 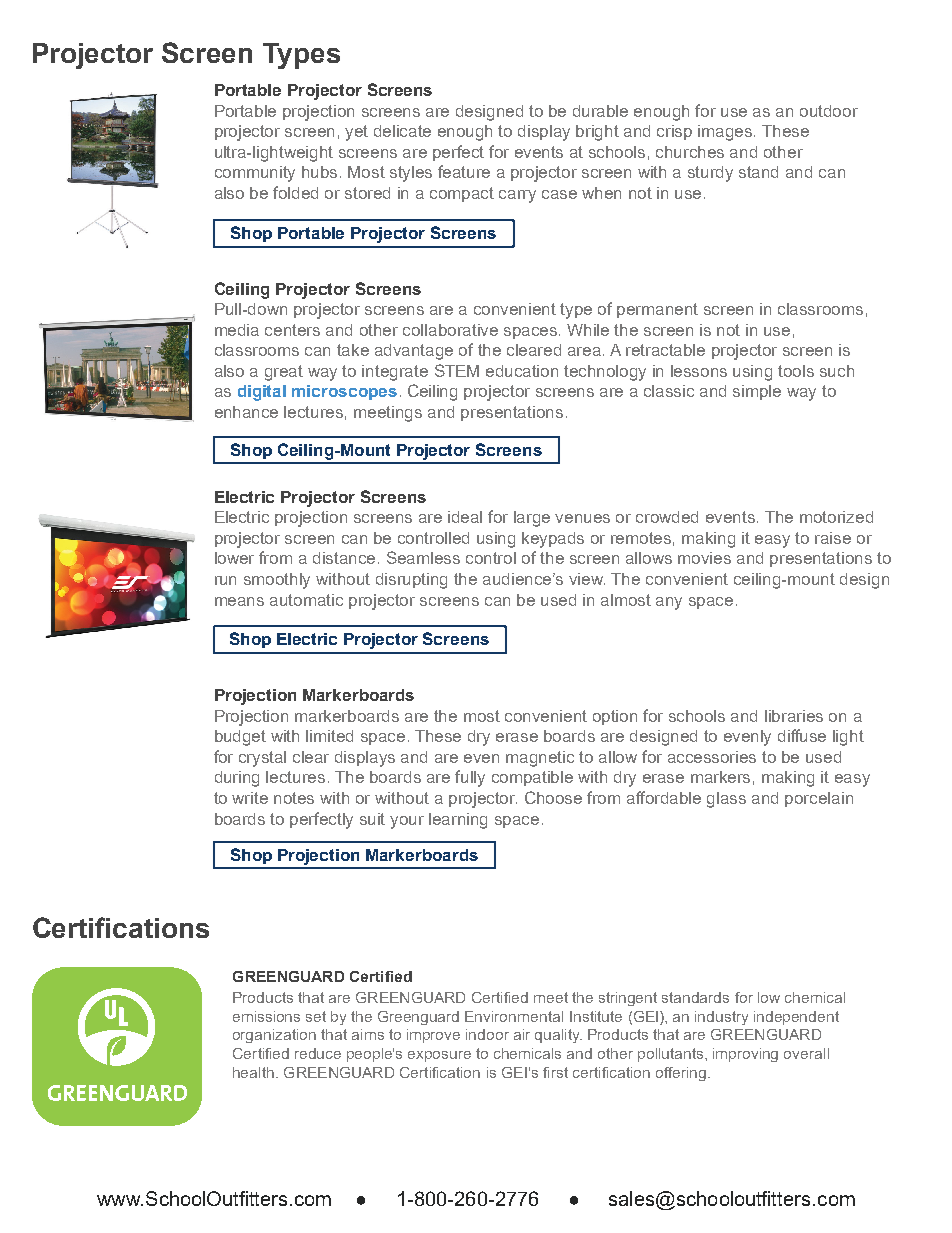 What do you see at coordinates (745, 1055) in the document?
I see `improving` at bounding box center [745, 1055].
